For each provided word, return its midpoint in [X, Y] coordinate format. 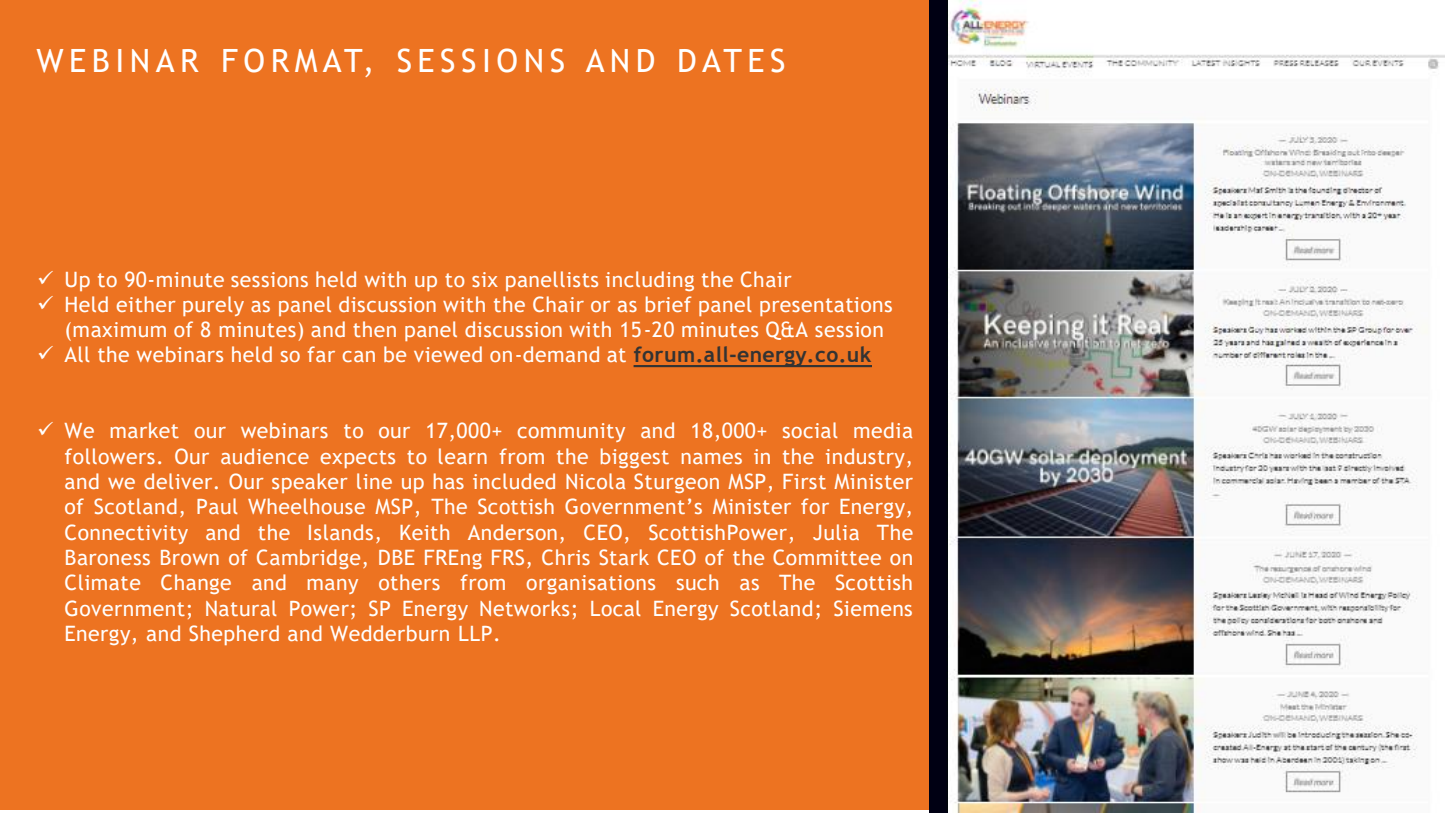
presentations [826, 306]
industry [865, 458]
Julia [836, 532]
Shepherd [234, 635]
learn [463, 456]
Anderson [512, 532]
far [321, 354]
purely [213, 306]
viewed [448, 354]
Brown [190, 557]
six [485, 279]
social [810, 430]
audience [265, 456]
